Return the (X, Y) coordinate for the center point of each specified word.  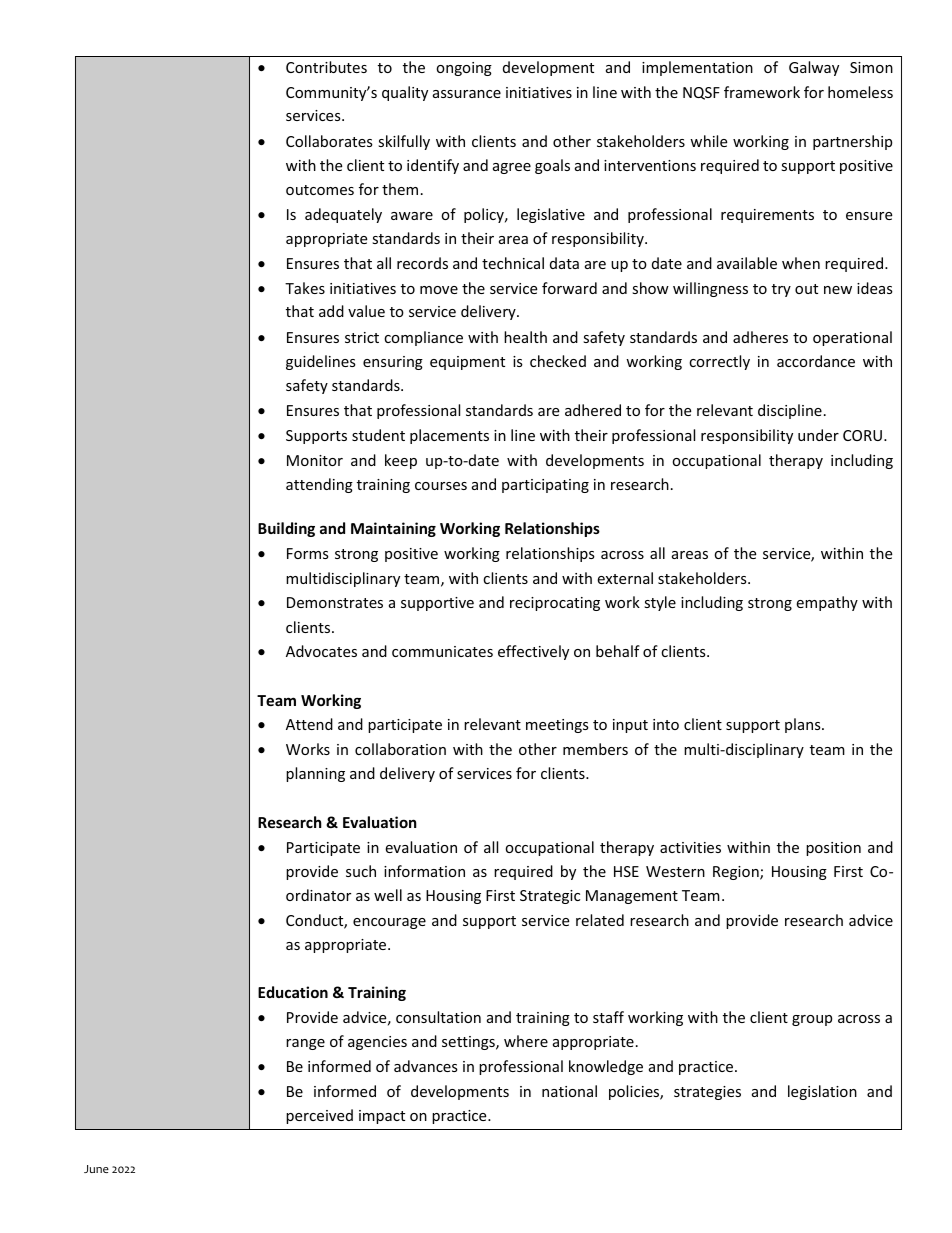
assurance (467, 94)
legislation (822, 1092)
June (96, 1169)
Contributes (326, 67)
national (569, 1091)
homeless (860, 92)
